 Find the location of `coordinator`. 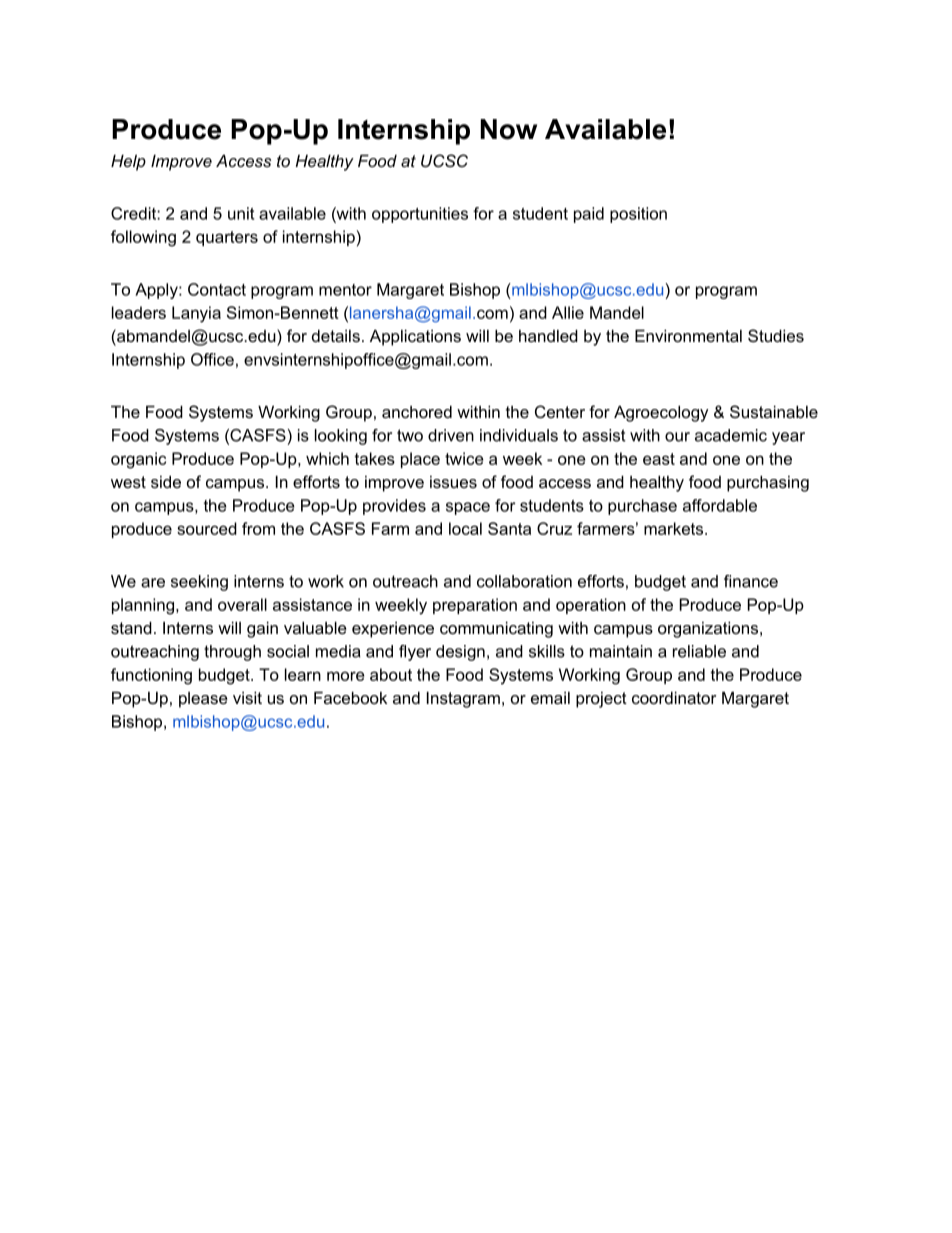

coordinator is located at coordinates (674, 698).
